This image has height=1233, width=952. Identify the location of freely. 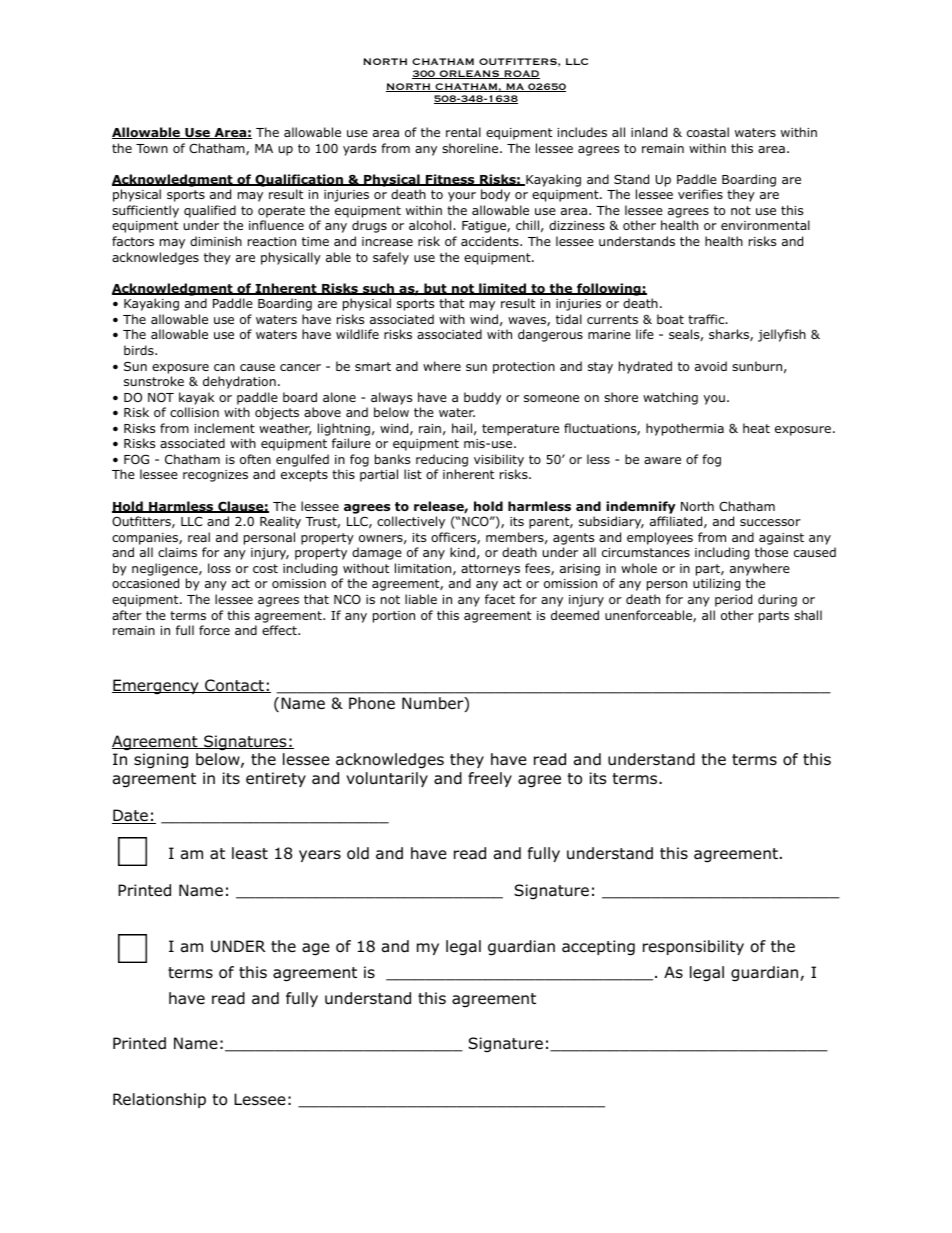
(490, 779).
